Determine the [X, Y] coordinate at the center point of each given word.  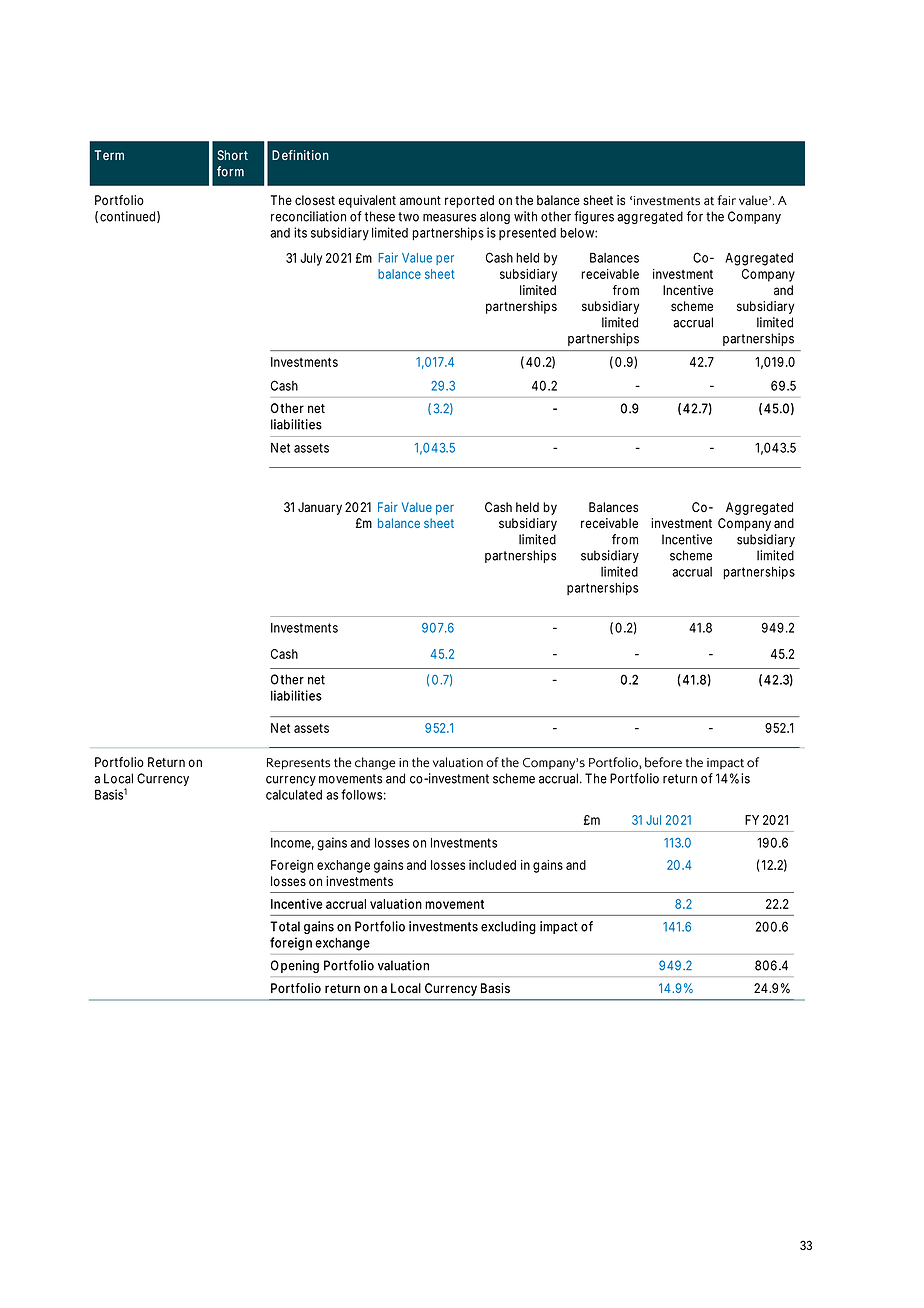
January [320, 508]
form [230, 171]
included [492, 865]
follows [363, 794]
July [311, 259]
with [525, 216]
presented [527, 234]
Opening [295, 966]
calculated [294, 795]
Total [285, 926]
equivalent [367, 201]
